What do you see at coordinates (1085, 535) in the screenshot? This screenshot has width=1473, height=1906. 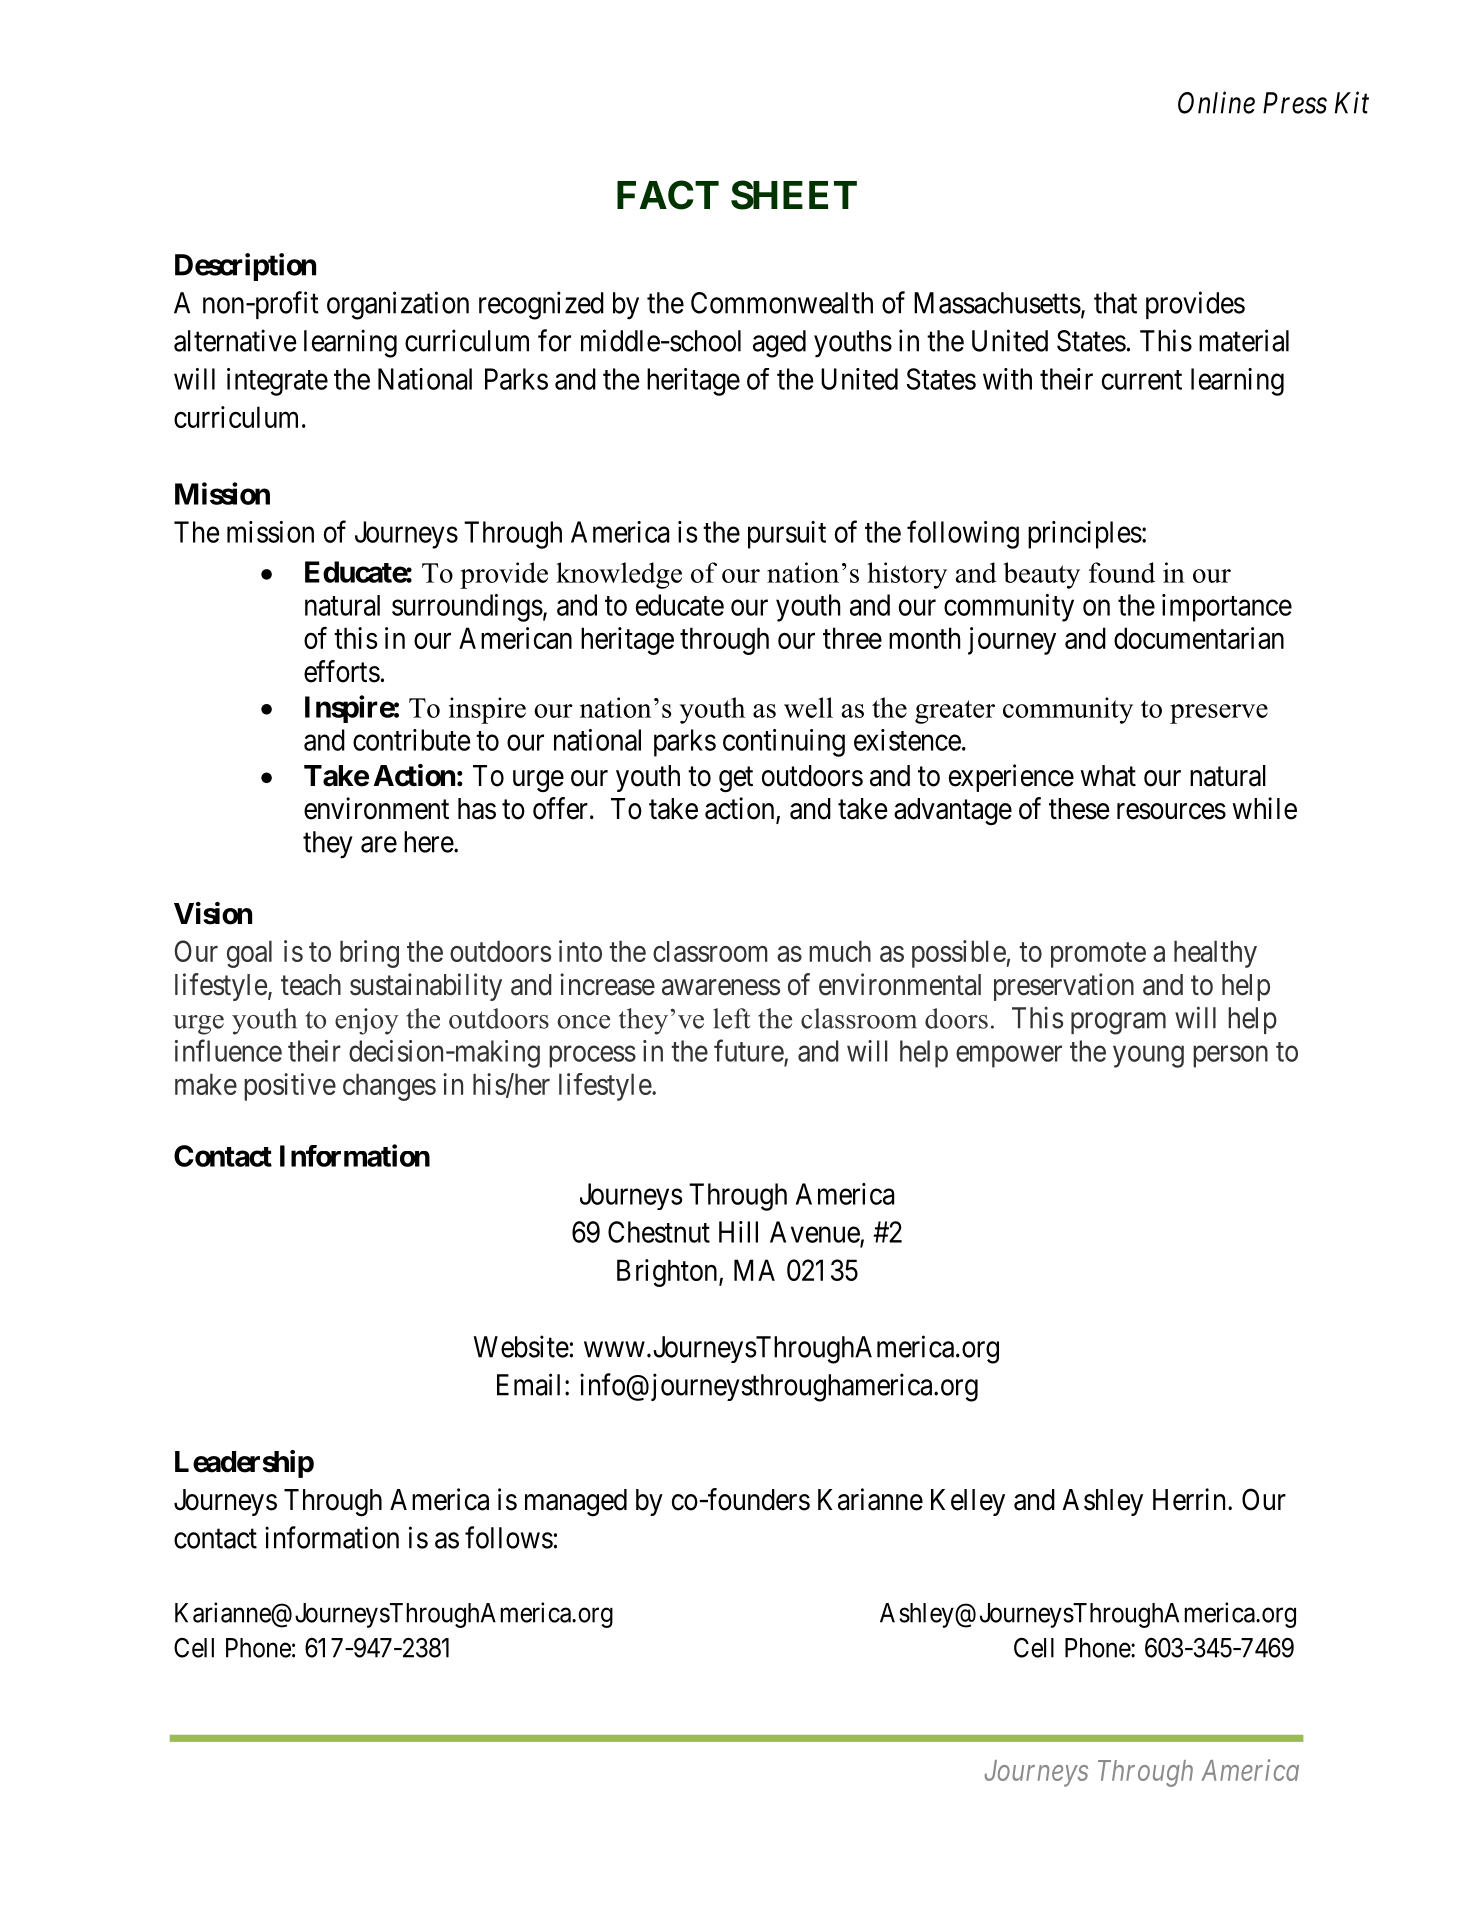 I see `principles` at bounding box center [1085, 535].
